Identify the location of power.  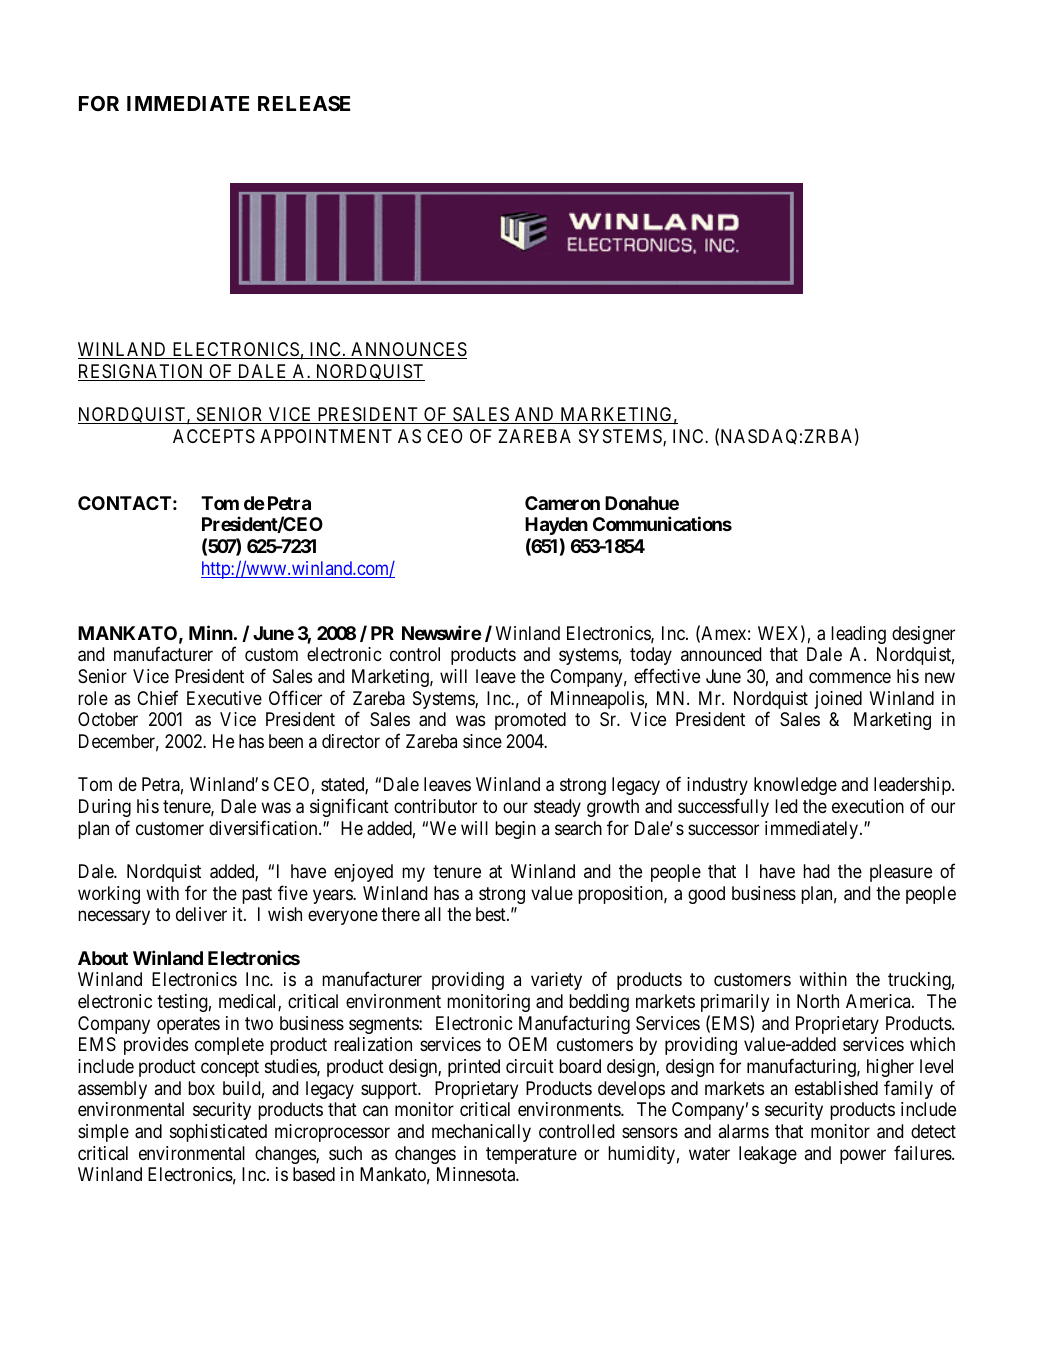
(863, 1156).
